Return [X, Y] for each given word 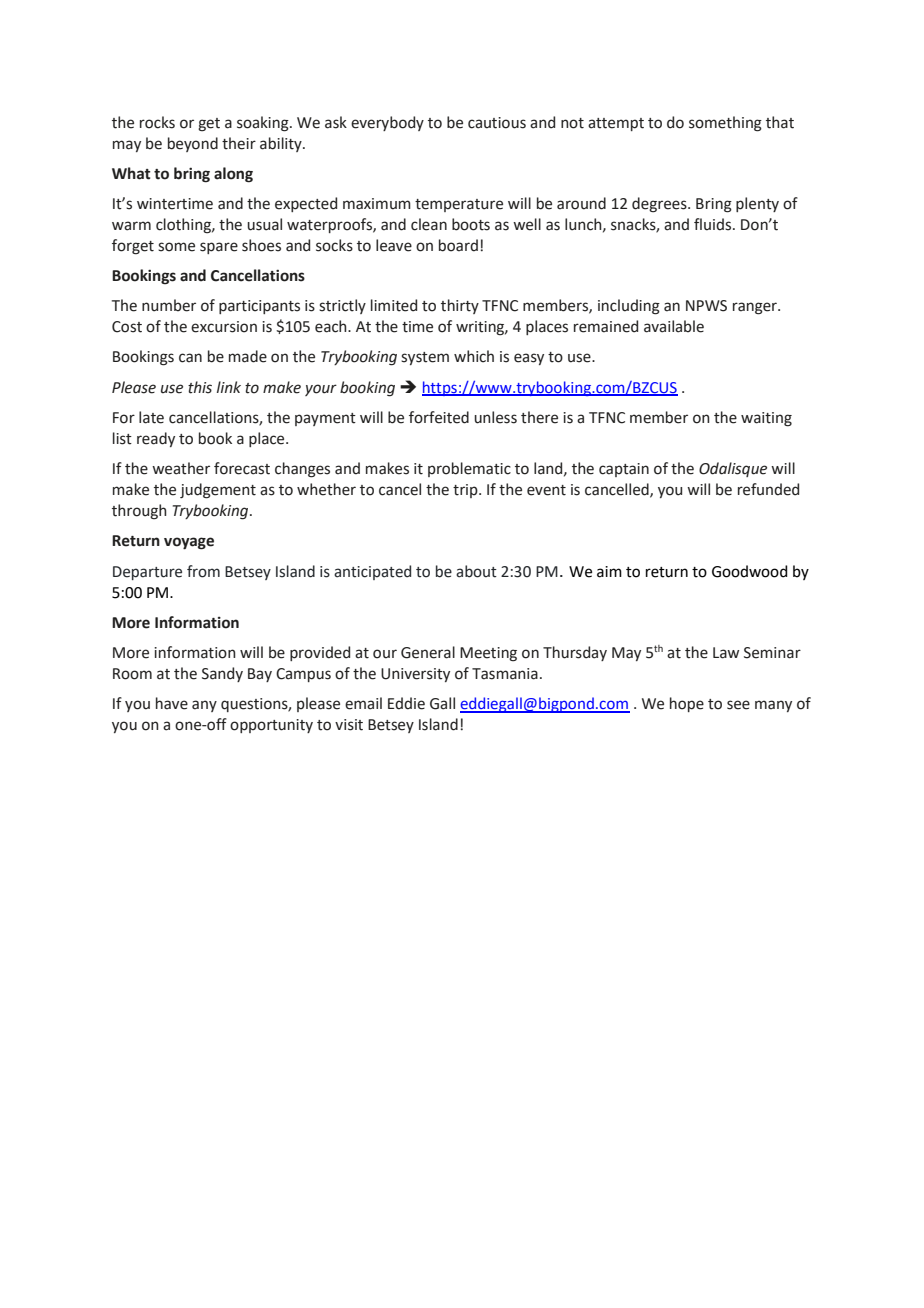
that [780, 122]
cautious [497, 123]
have [172, 703]
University [415, 675]
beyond [193, 144]
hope [687, 704]
